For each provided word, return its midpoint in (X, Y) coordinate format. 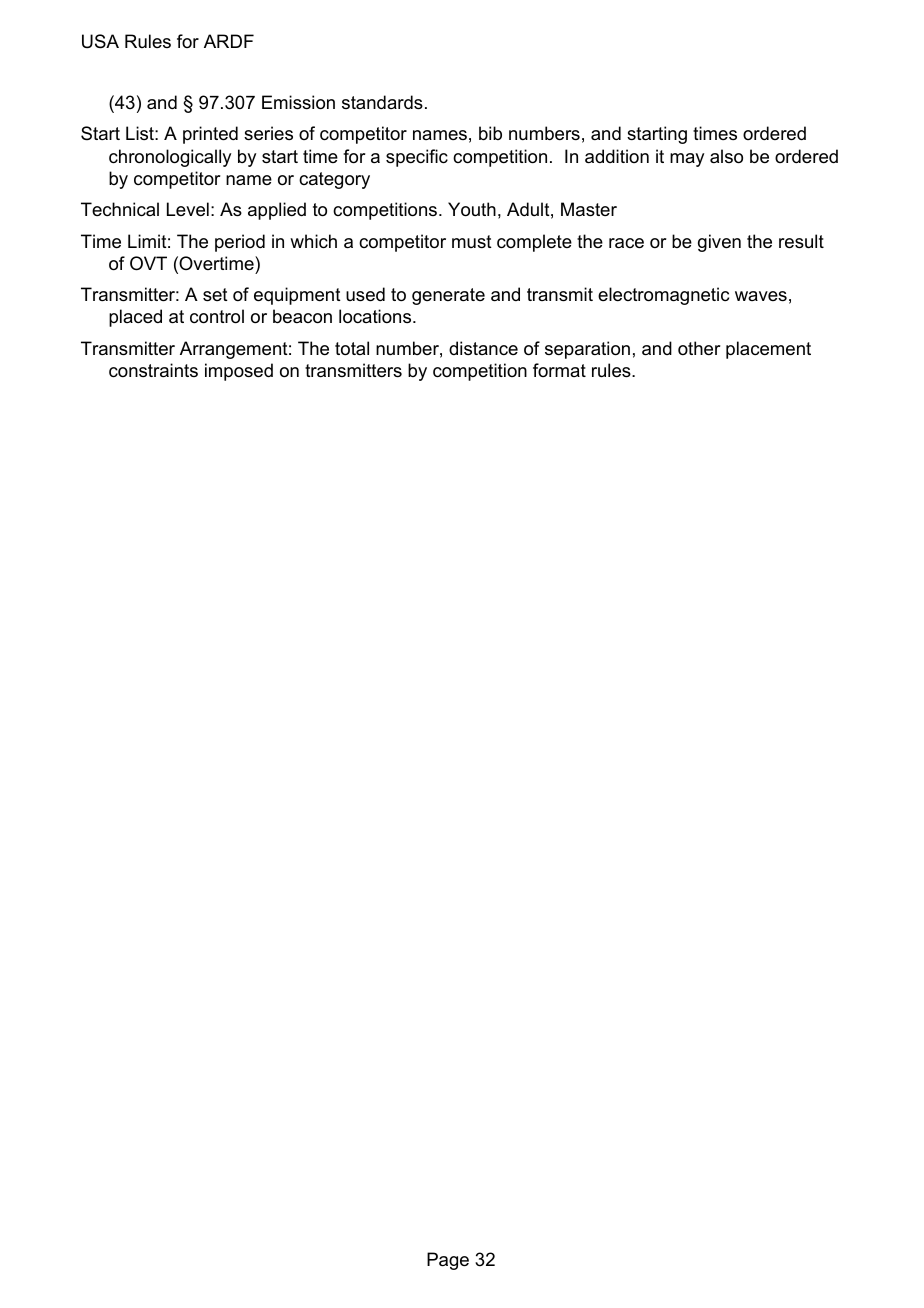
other (699, 348)
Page (448, 1261)
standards (382, 102)
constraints (153, 370)
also (726, 156)
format (559, 370)
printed (210, 135)
